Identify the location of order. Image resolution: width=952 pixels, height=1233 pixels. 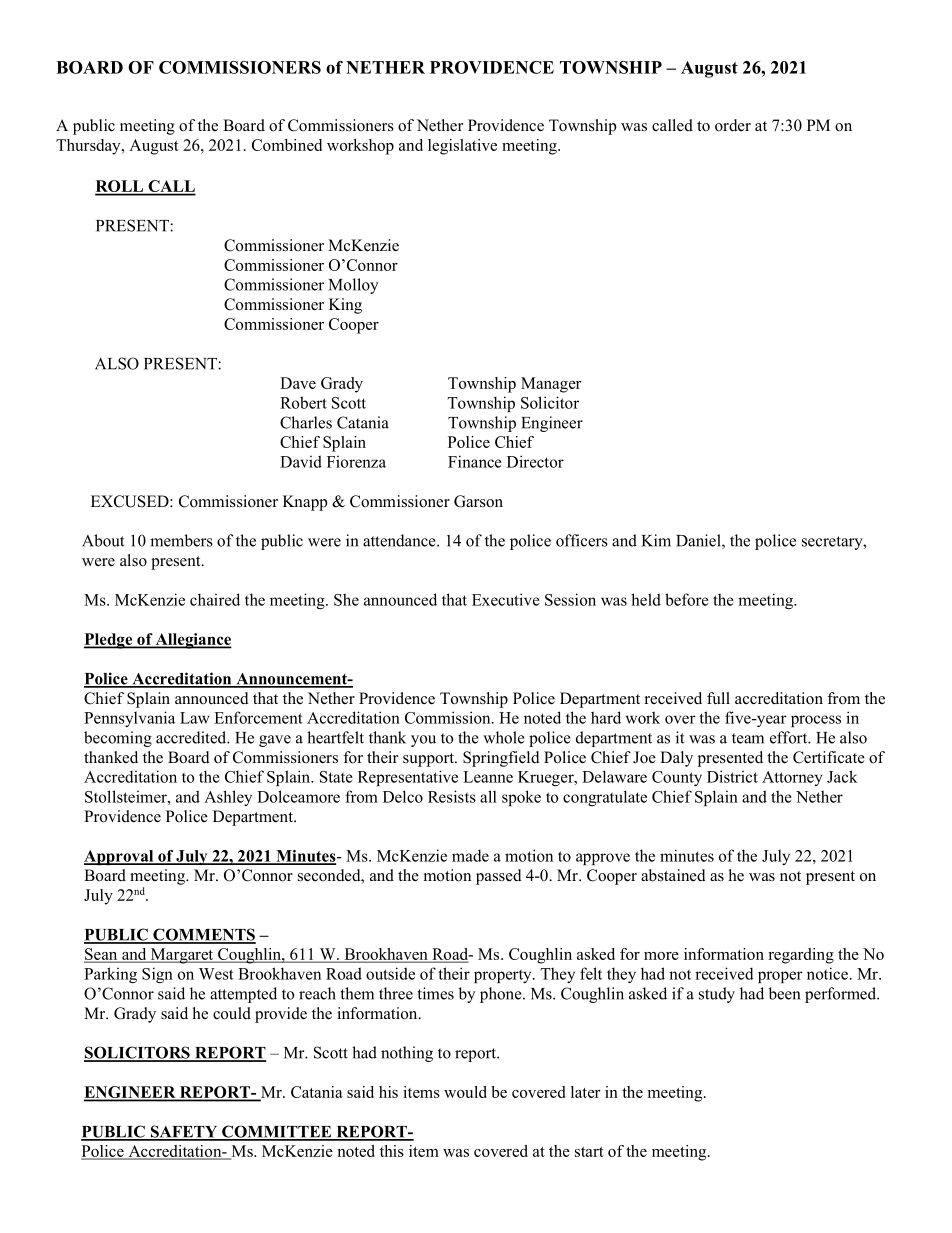
(733, 125).
